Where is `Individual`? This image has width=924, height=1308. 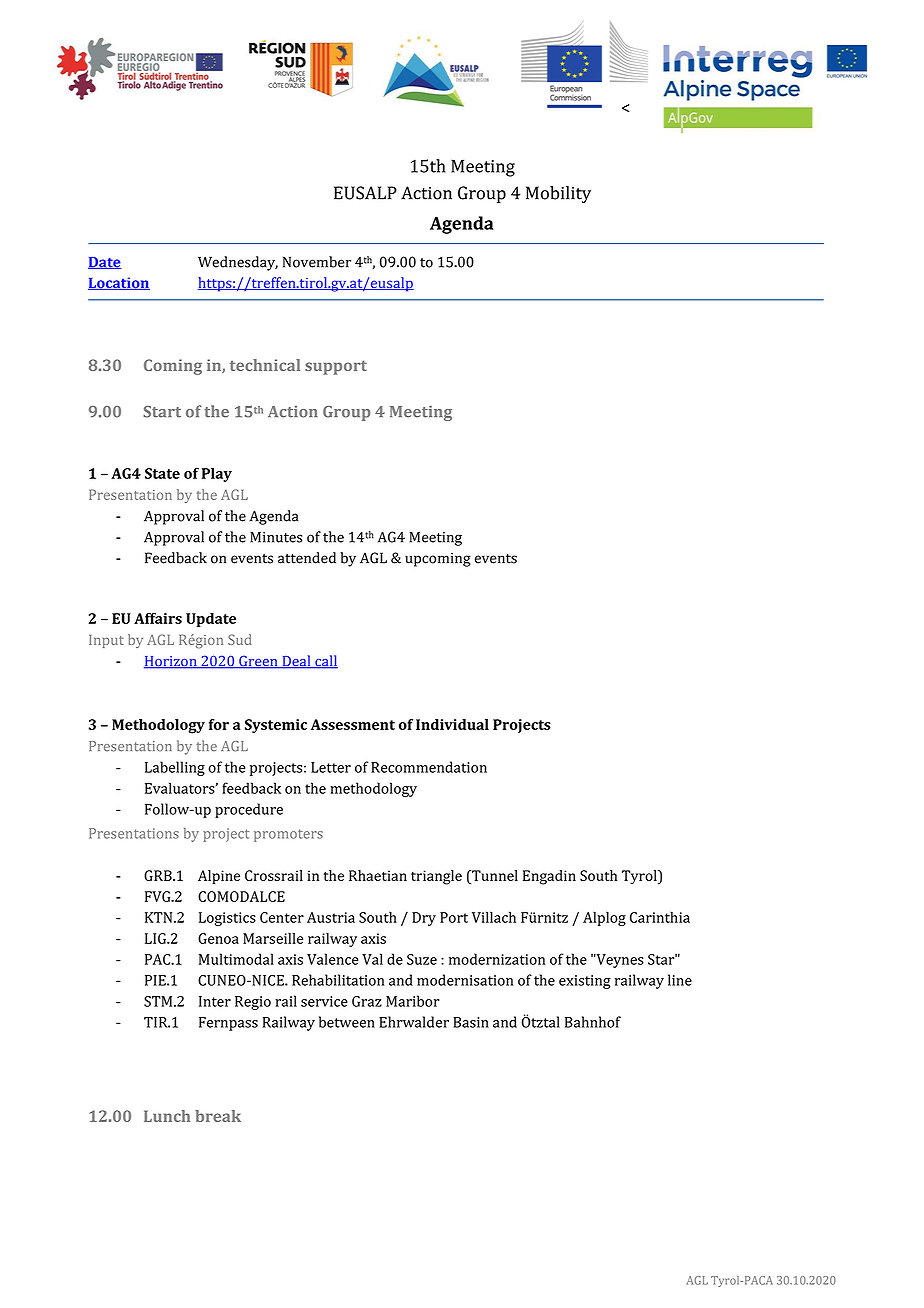
Individual is located at coordinates (452, 724).
